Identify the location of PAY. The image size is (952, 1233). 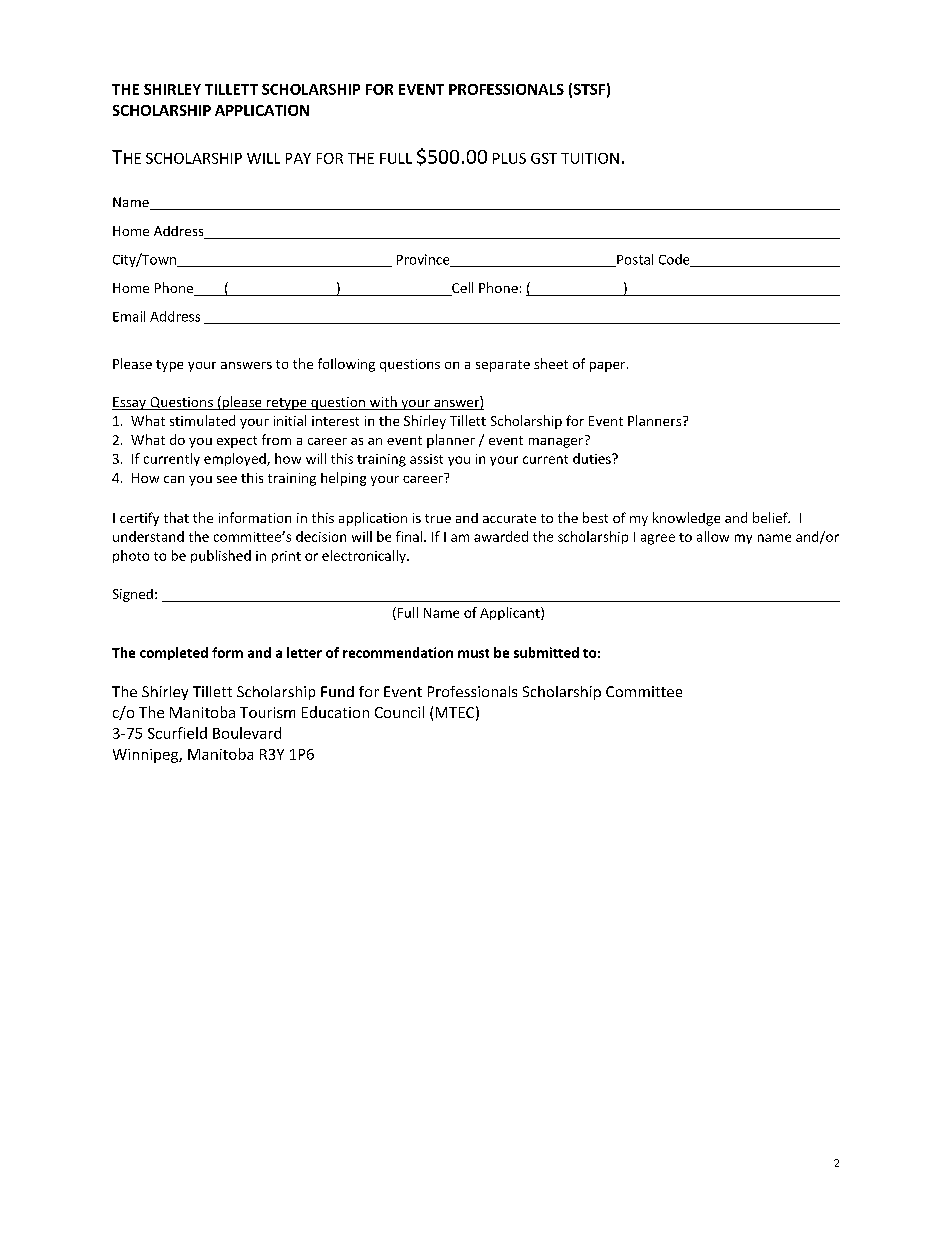
(298, 158).
